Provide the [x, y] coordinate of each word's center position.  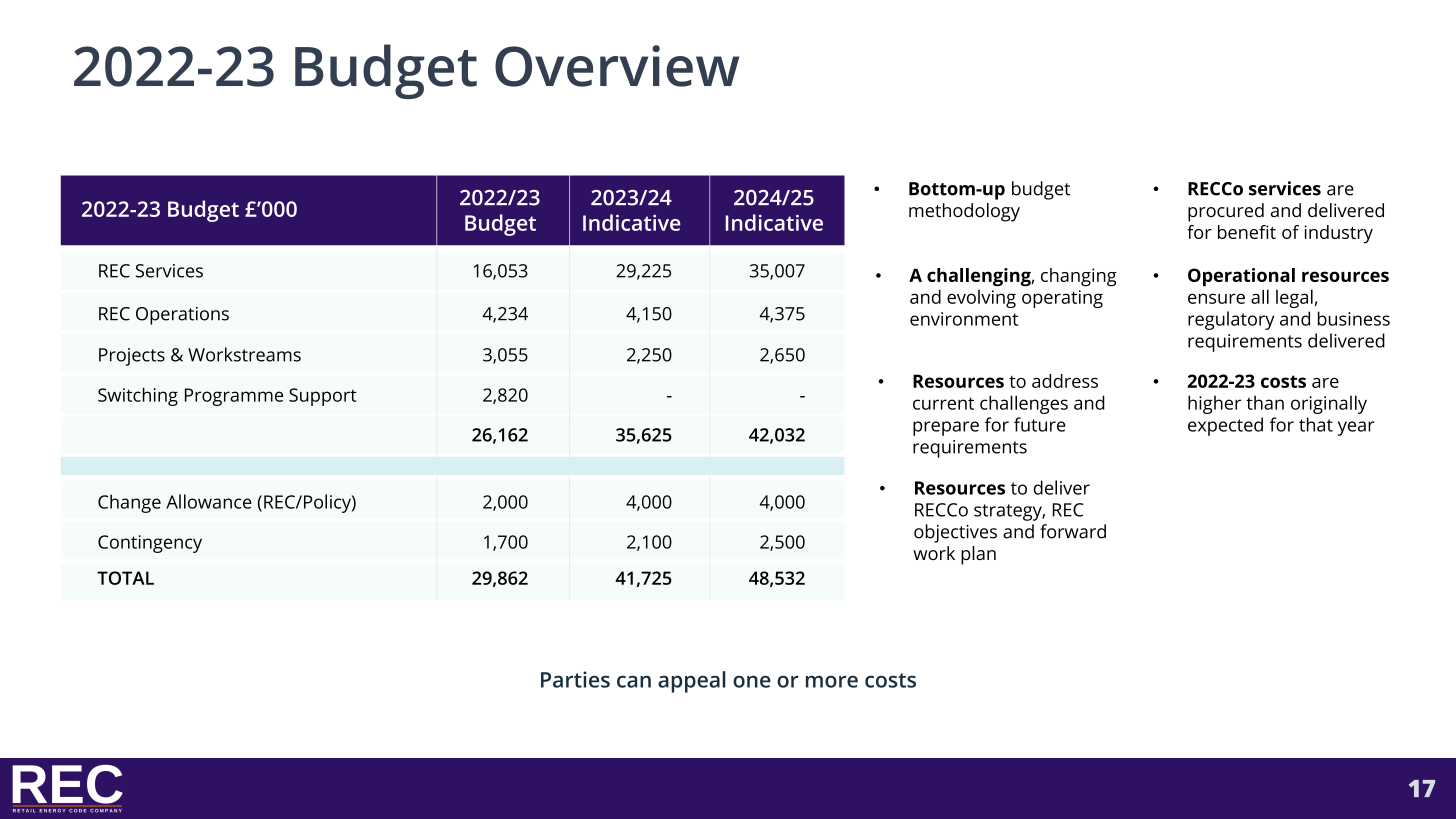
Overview [617, 66]
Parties [575, 679]
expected [1225, 426]
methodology [964, 212]
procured [1226, 212]
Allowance [209, 501]
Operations [182, 316]
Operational [1241, 277]
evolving [981, 299]
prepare [946, 428]
